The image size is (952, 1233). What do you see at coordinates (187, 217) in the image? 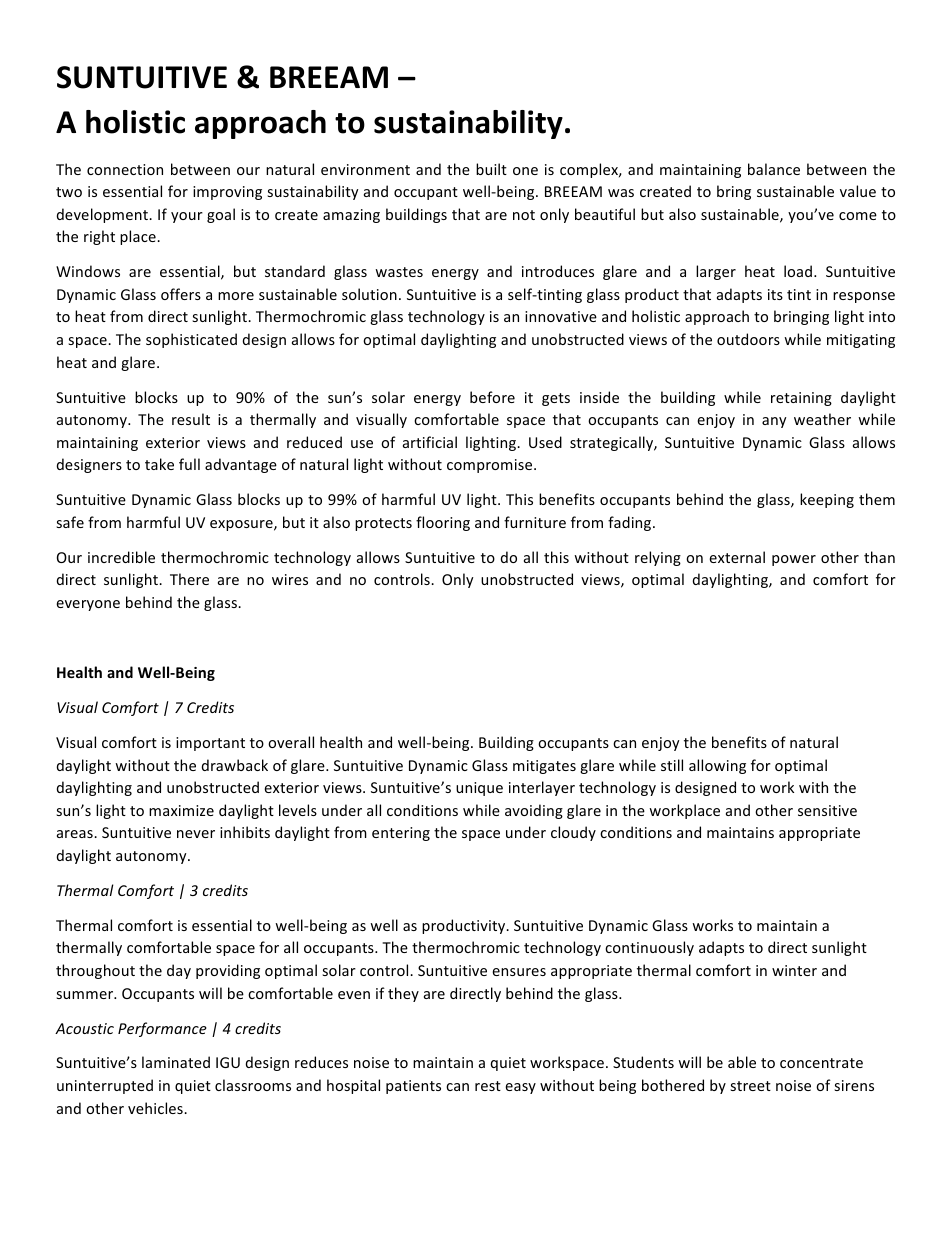
I see `your` at bounding box center [187, 217].
